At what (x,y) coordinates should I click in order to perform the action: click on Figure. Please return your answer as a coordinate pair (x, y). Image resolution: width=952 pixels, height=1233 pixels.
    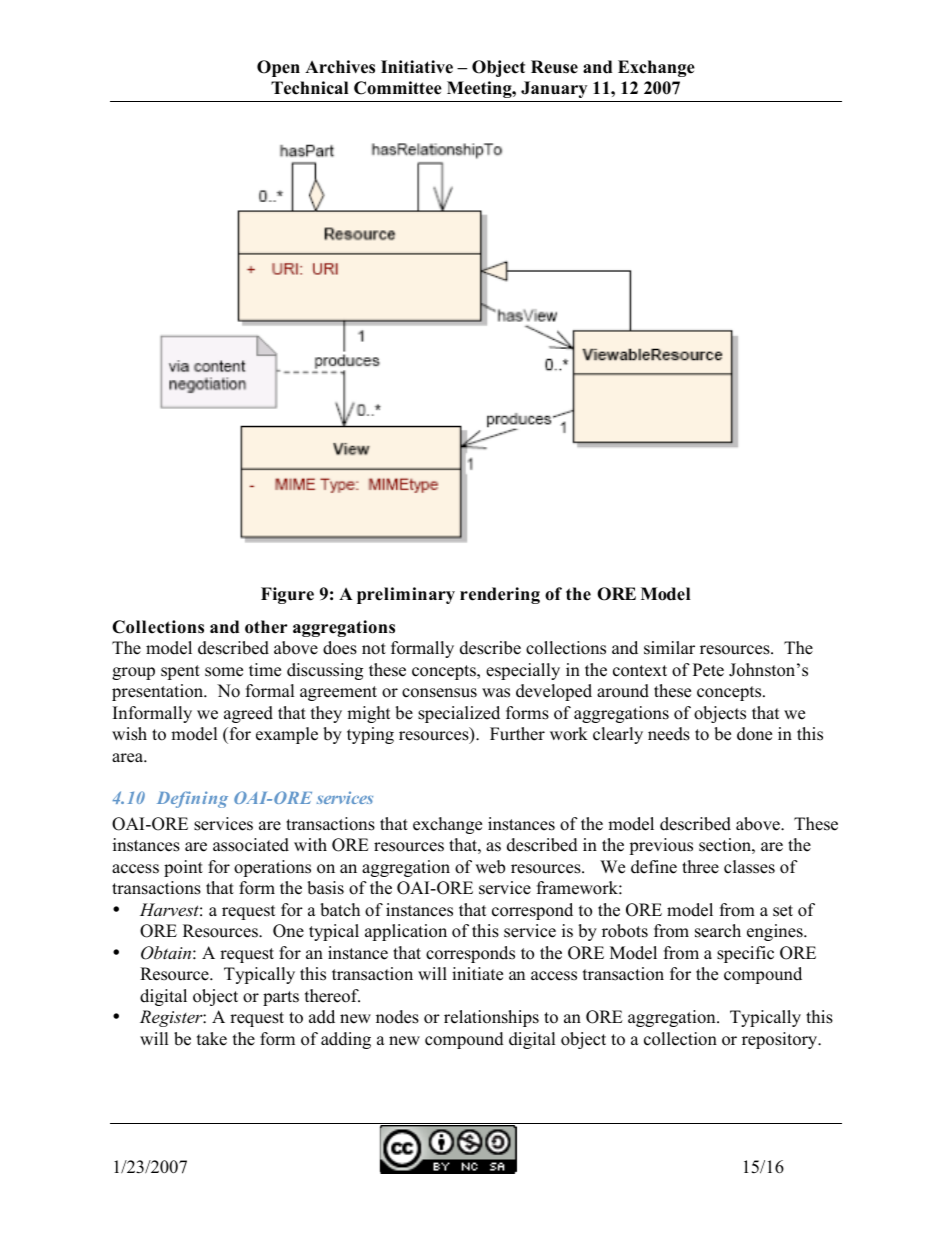
    Looking at the image, I should click on (287, 595).
